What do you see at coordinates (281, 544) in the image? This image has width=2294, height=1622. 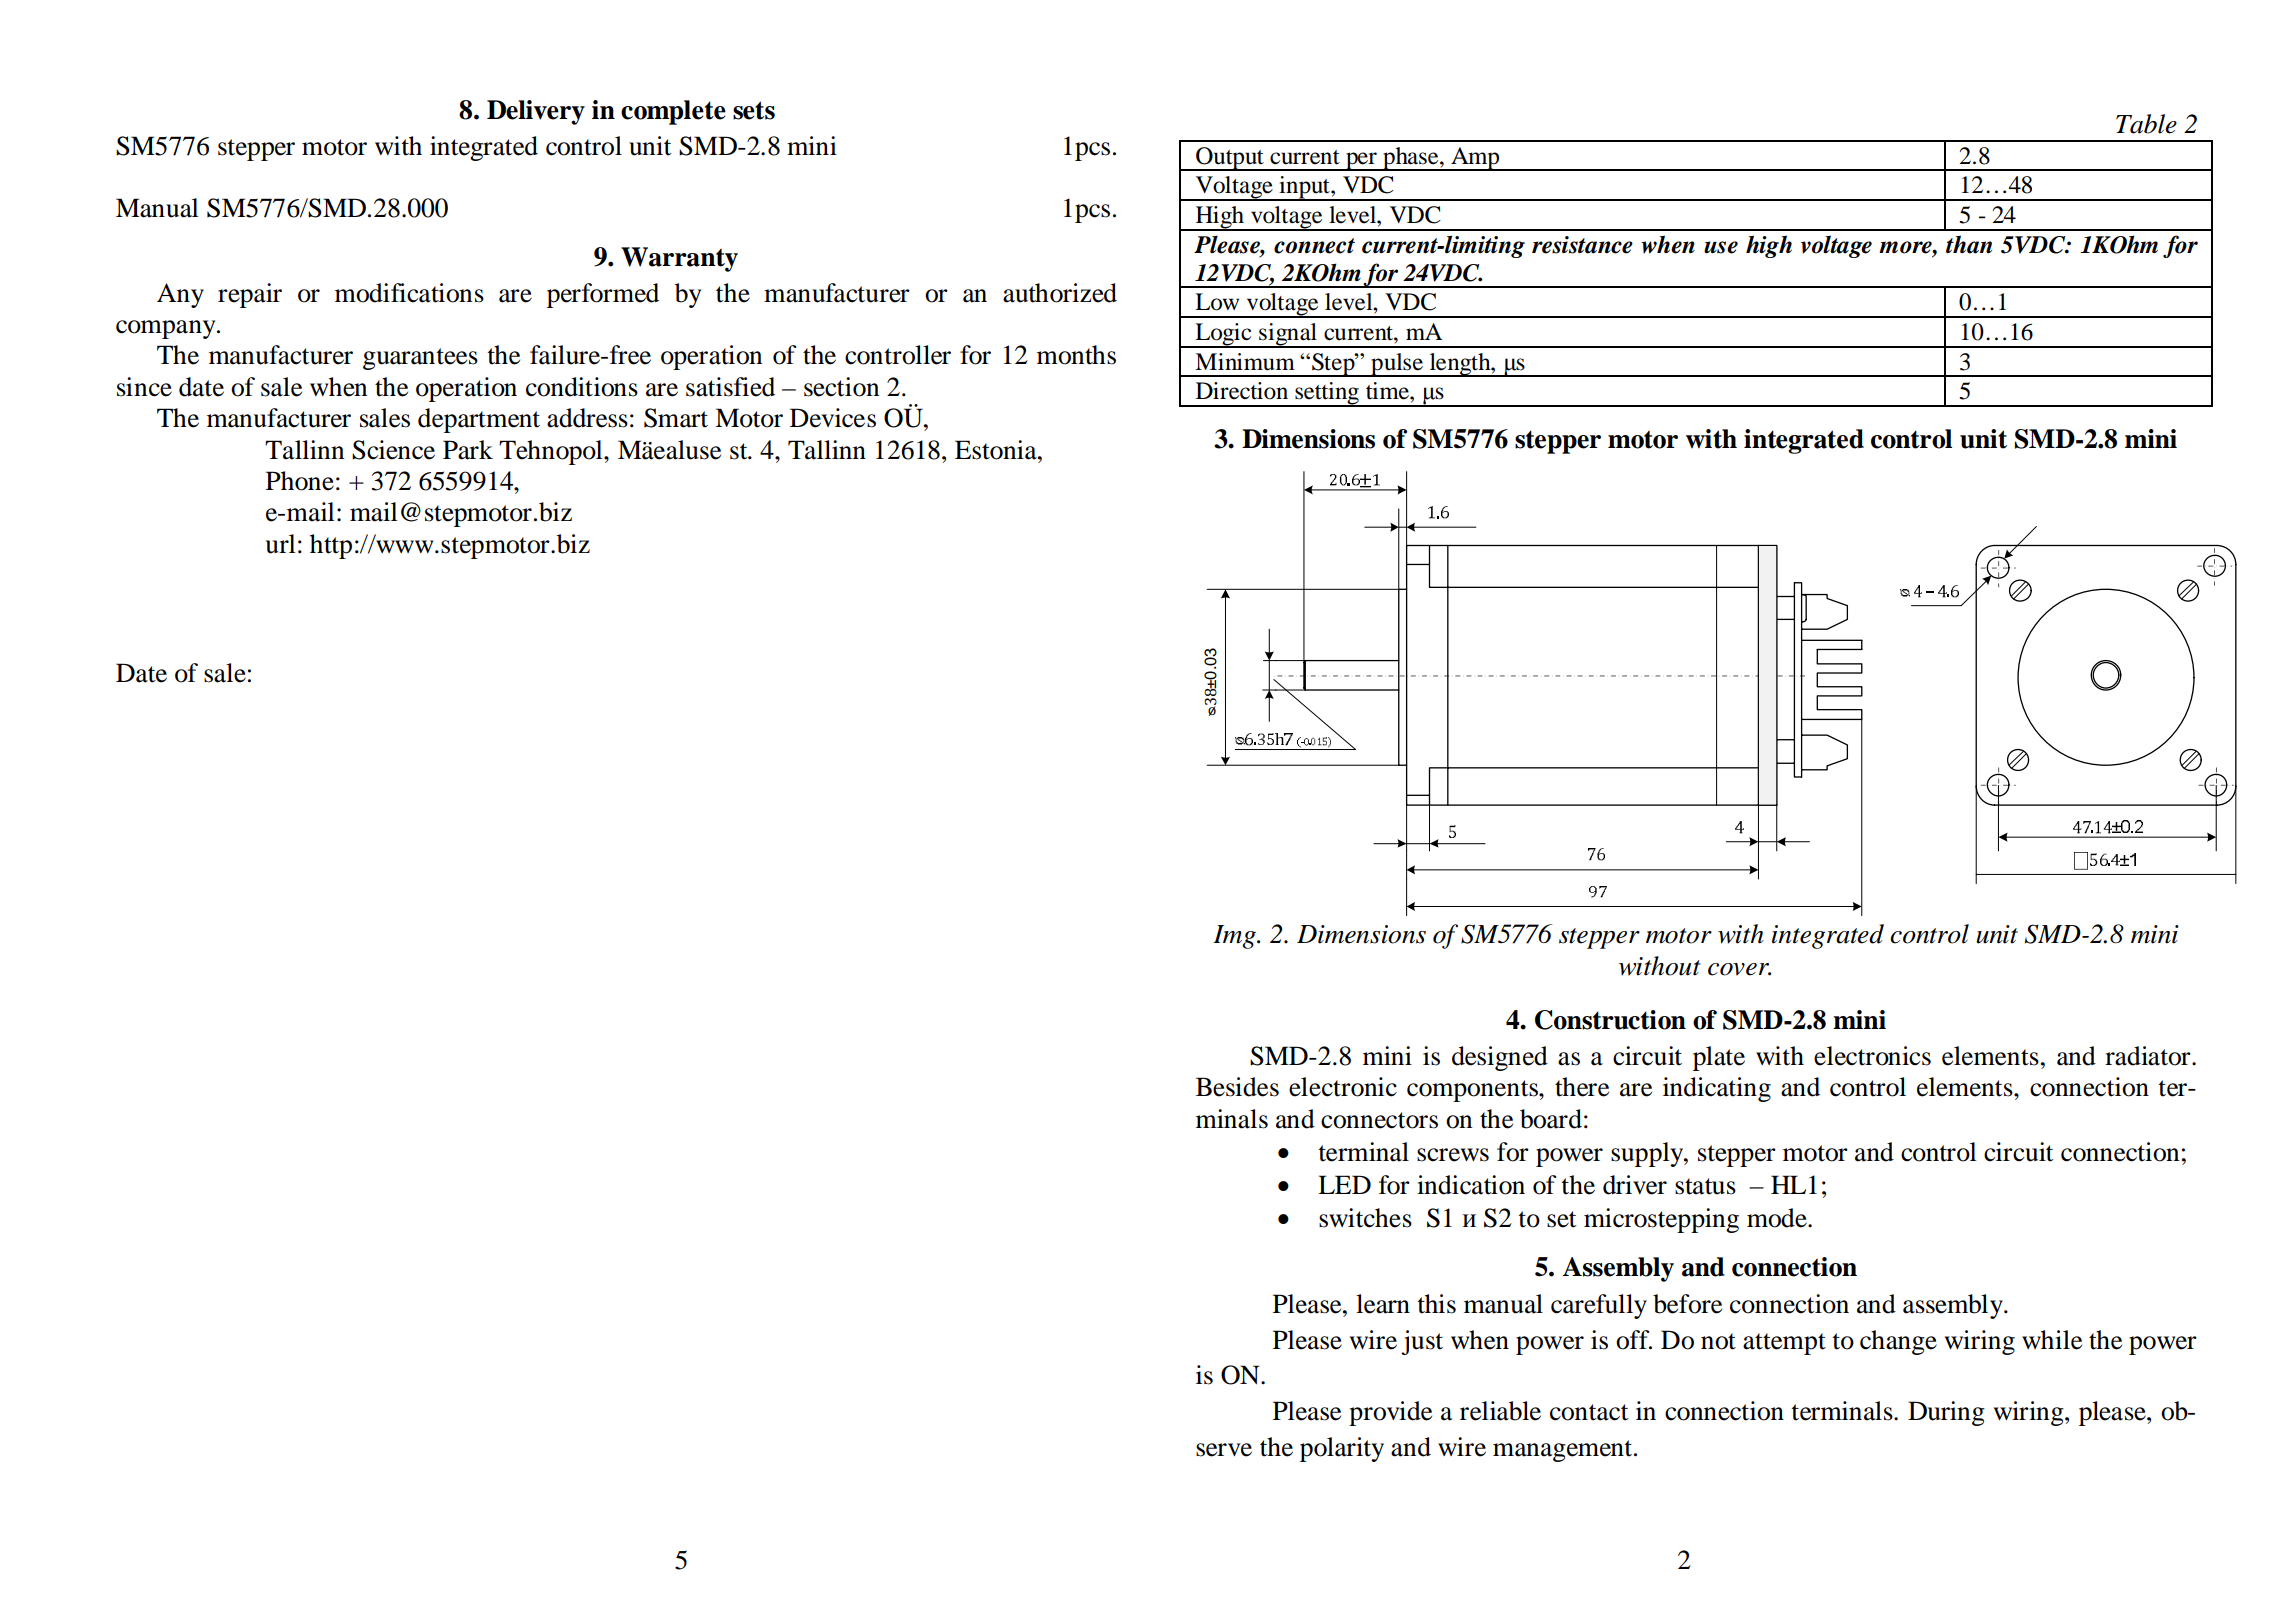 I see `url` at bounding box center [281, 544].
